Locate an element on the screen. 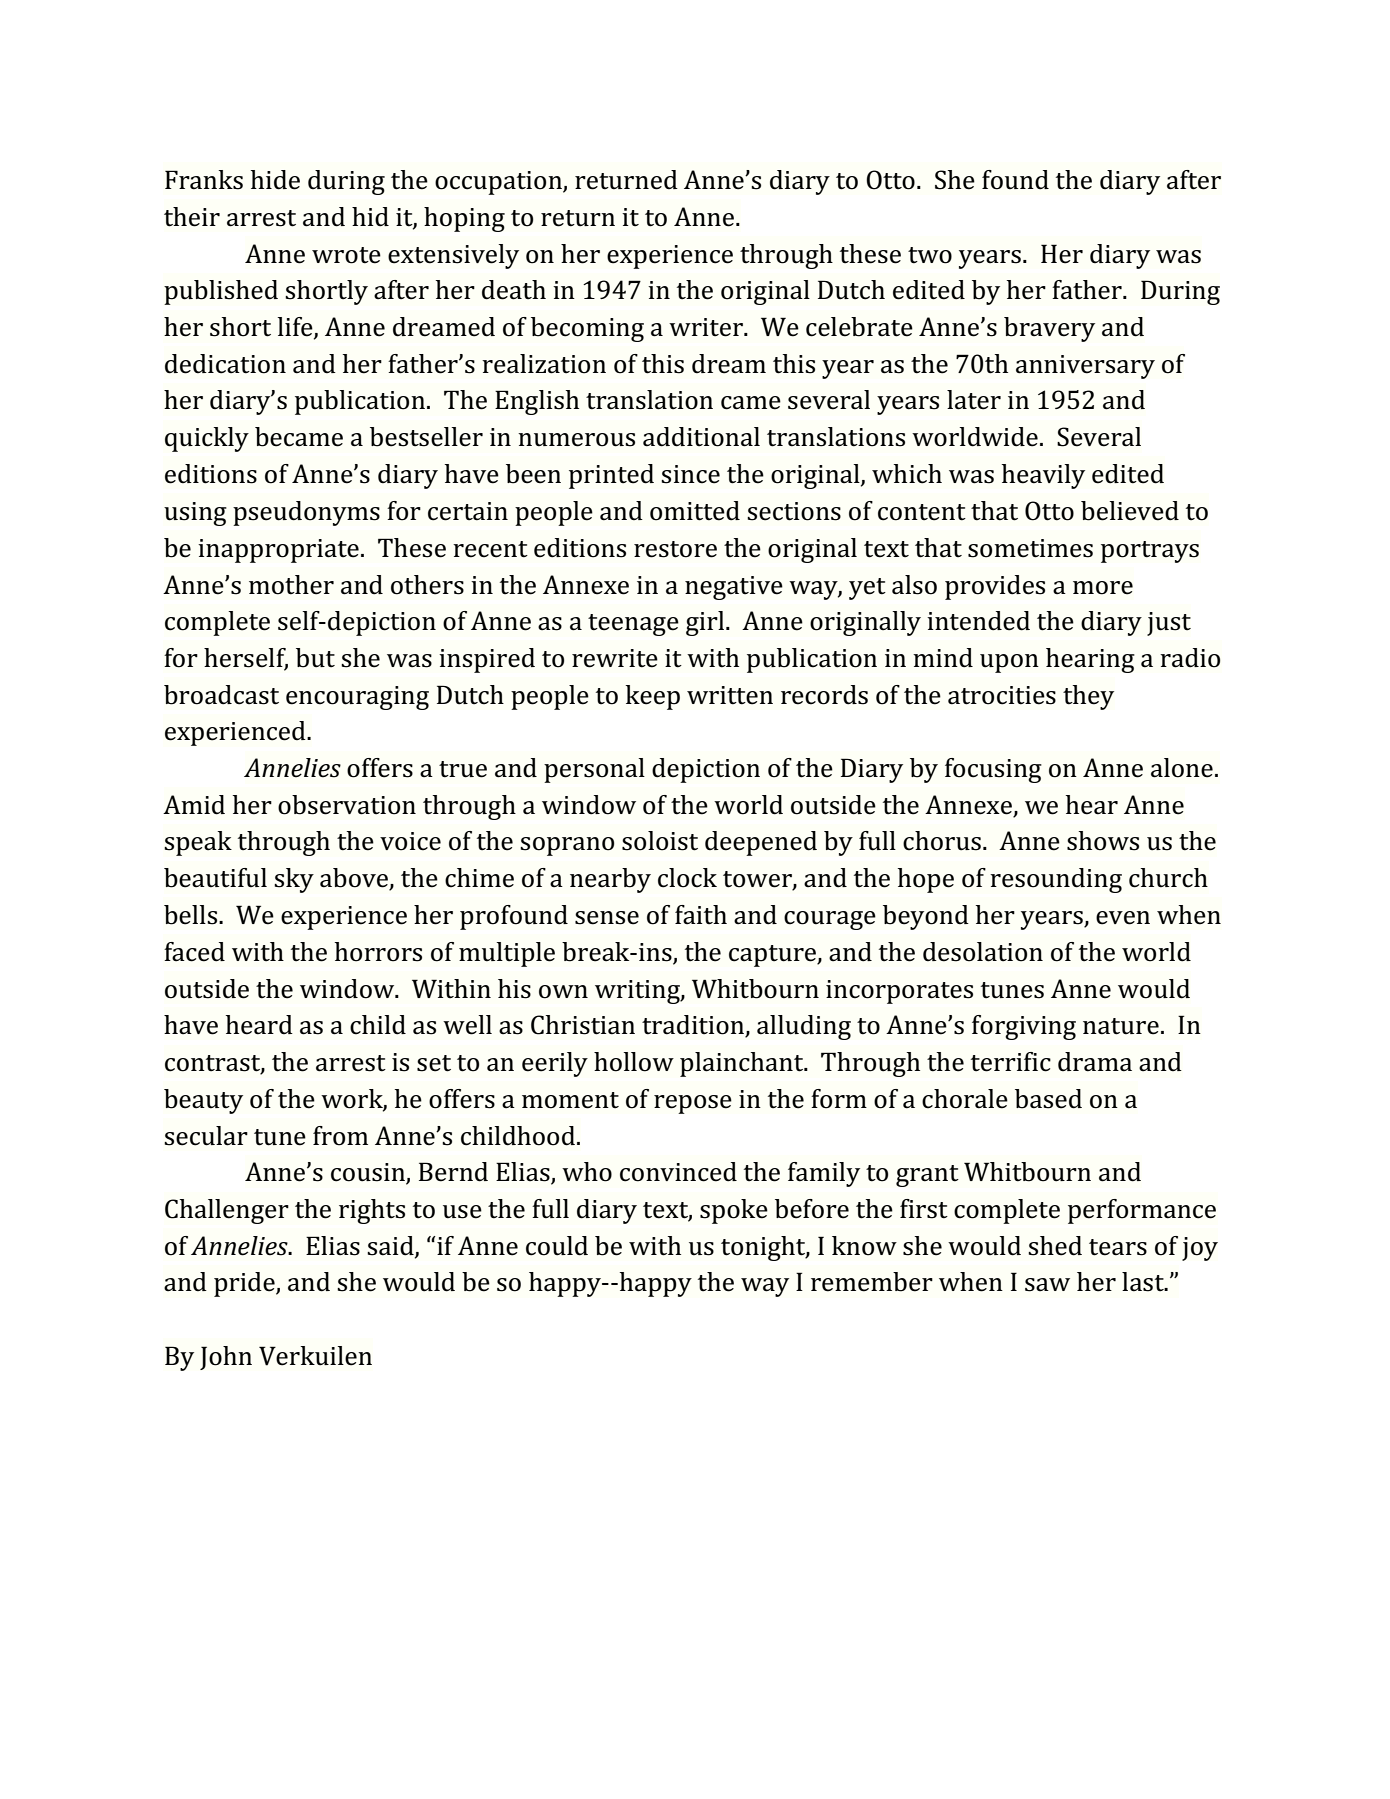  more is located at coordinates (1103, 588).
